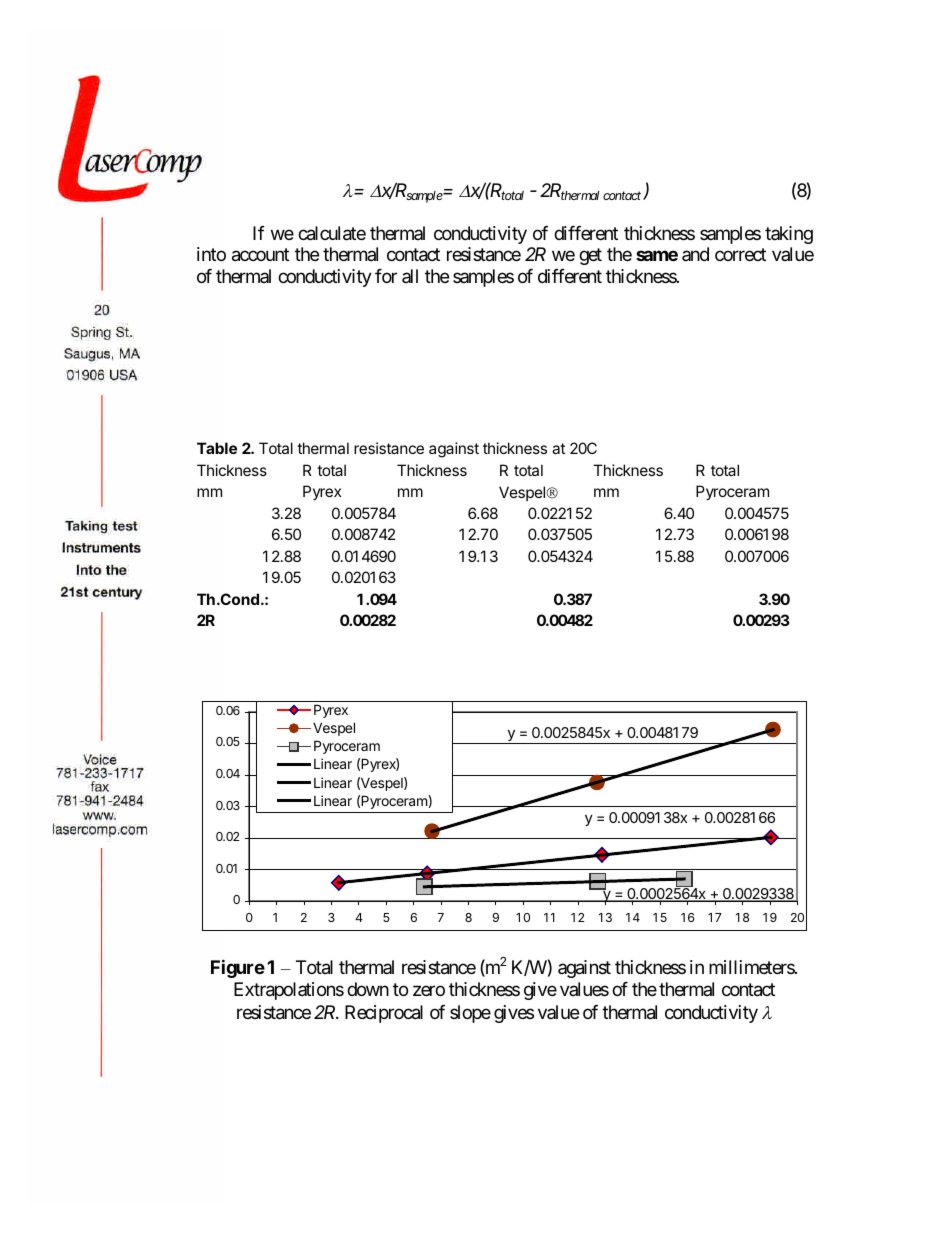 The width and height of the image is (952, 1233). What do you see at coordinates (410, 276) in the image?
I see `all` at bounding box center [410, 276].
